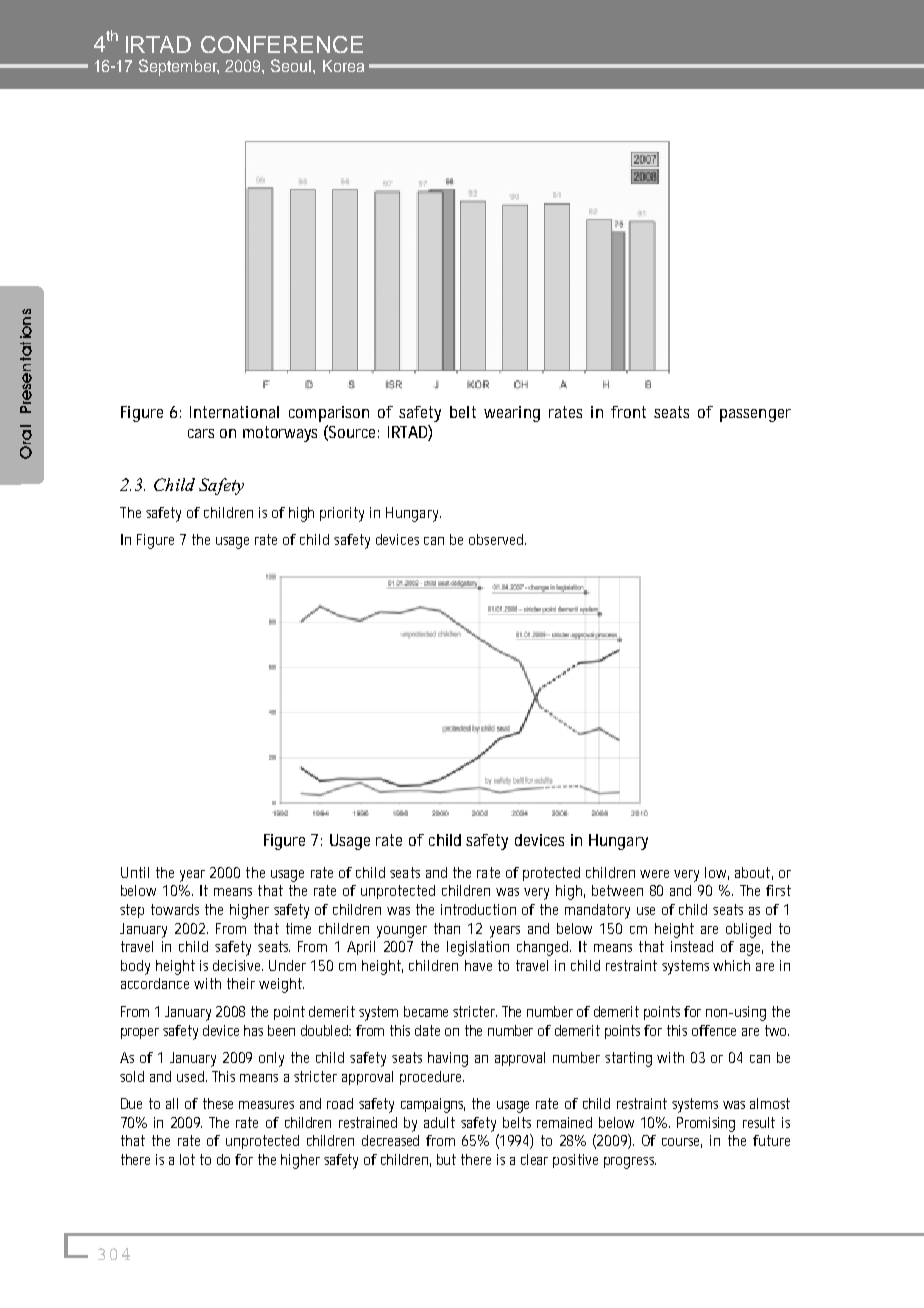 This screenshot has width=924, height=1308. What do you see at coordinates (628, 412) in the screenshot?
I see `front` at bounding box center [628, 412].
